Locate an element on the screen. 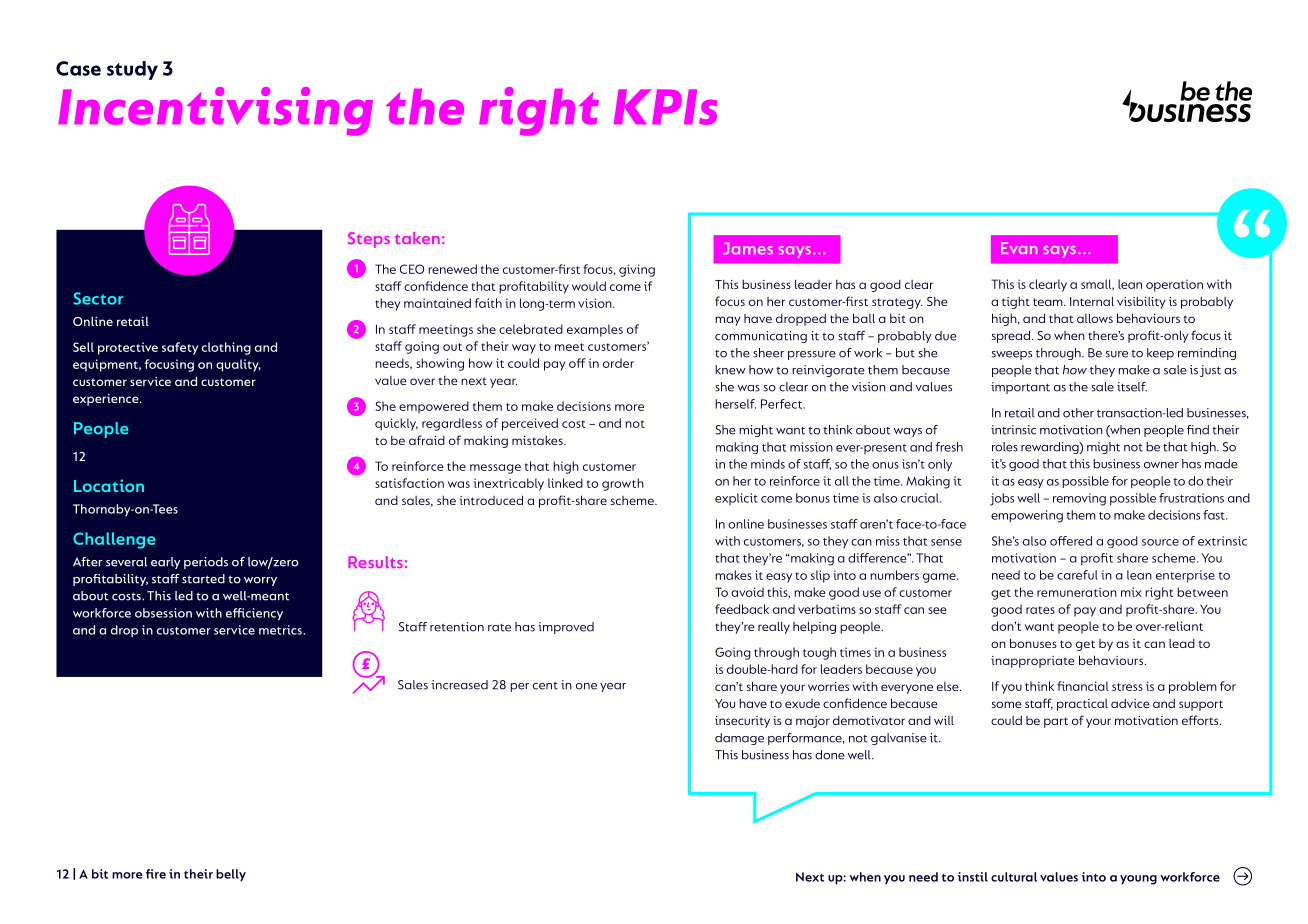 The width and height of the screenshot is (1308, 924). Evan is located at coordinates (1019, 248).
